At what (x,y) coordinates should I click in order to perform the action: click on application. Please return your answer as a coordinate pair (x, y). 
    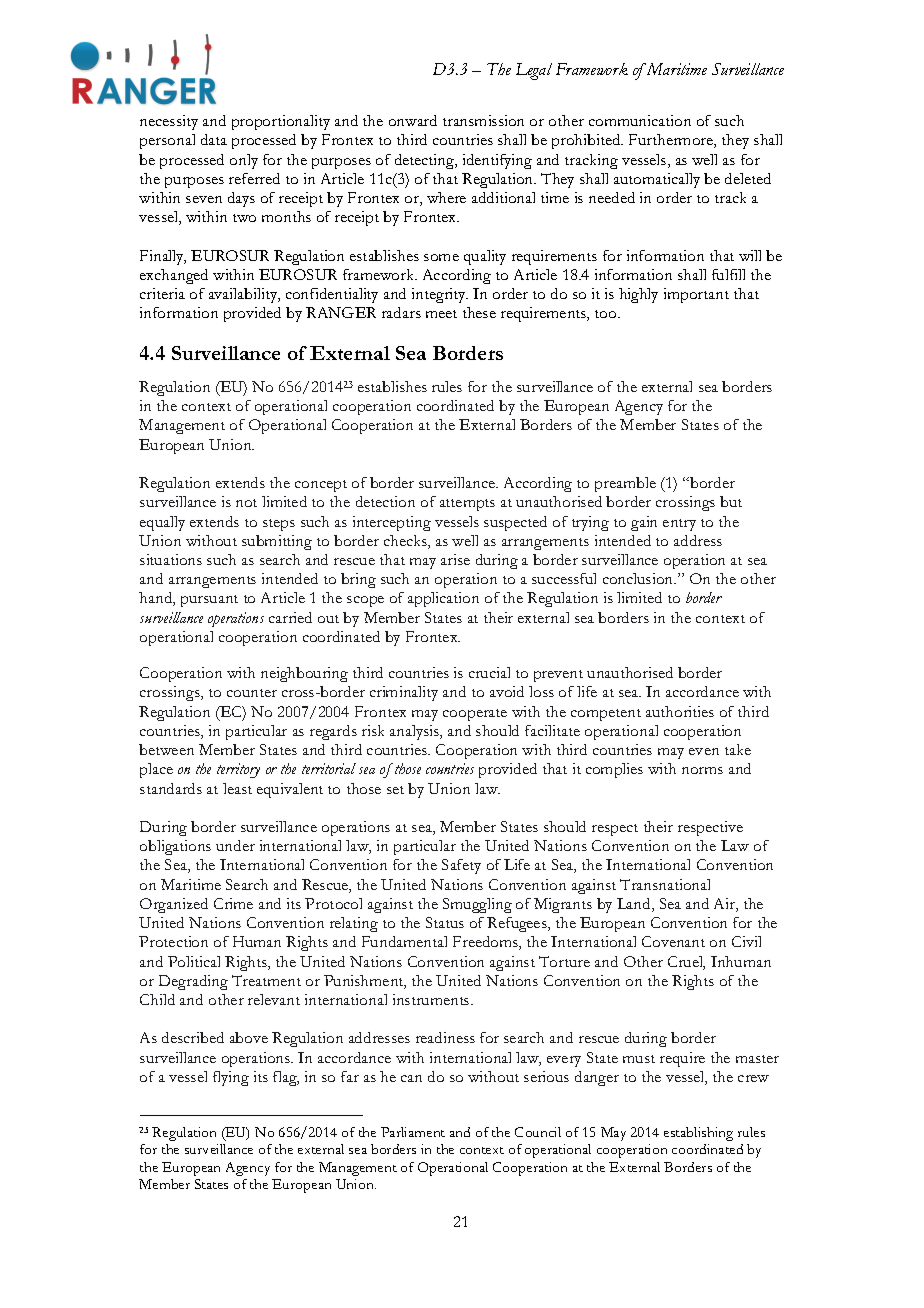
    Looking at the image, I should click on (443, 599).
